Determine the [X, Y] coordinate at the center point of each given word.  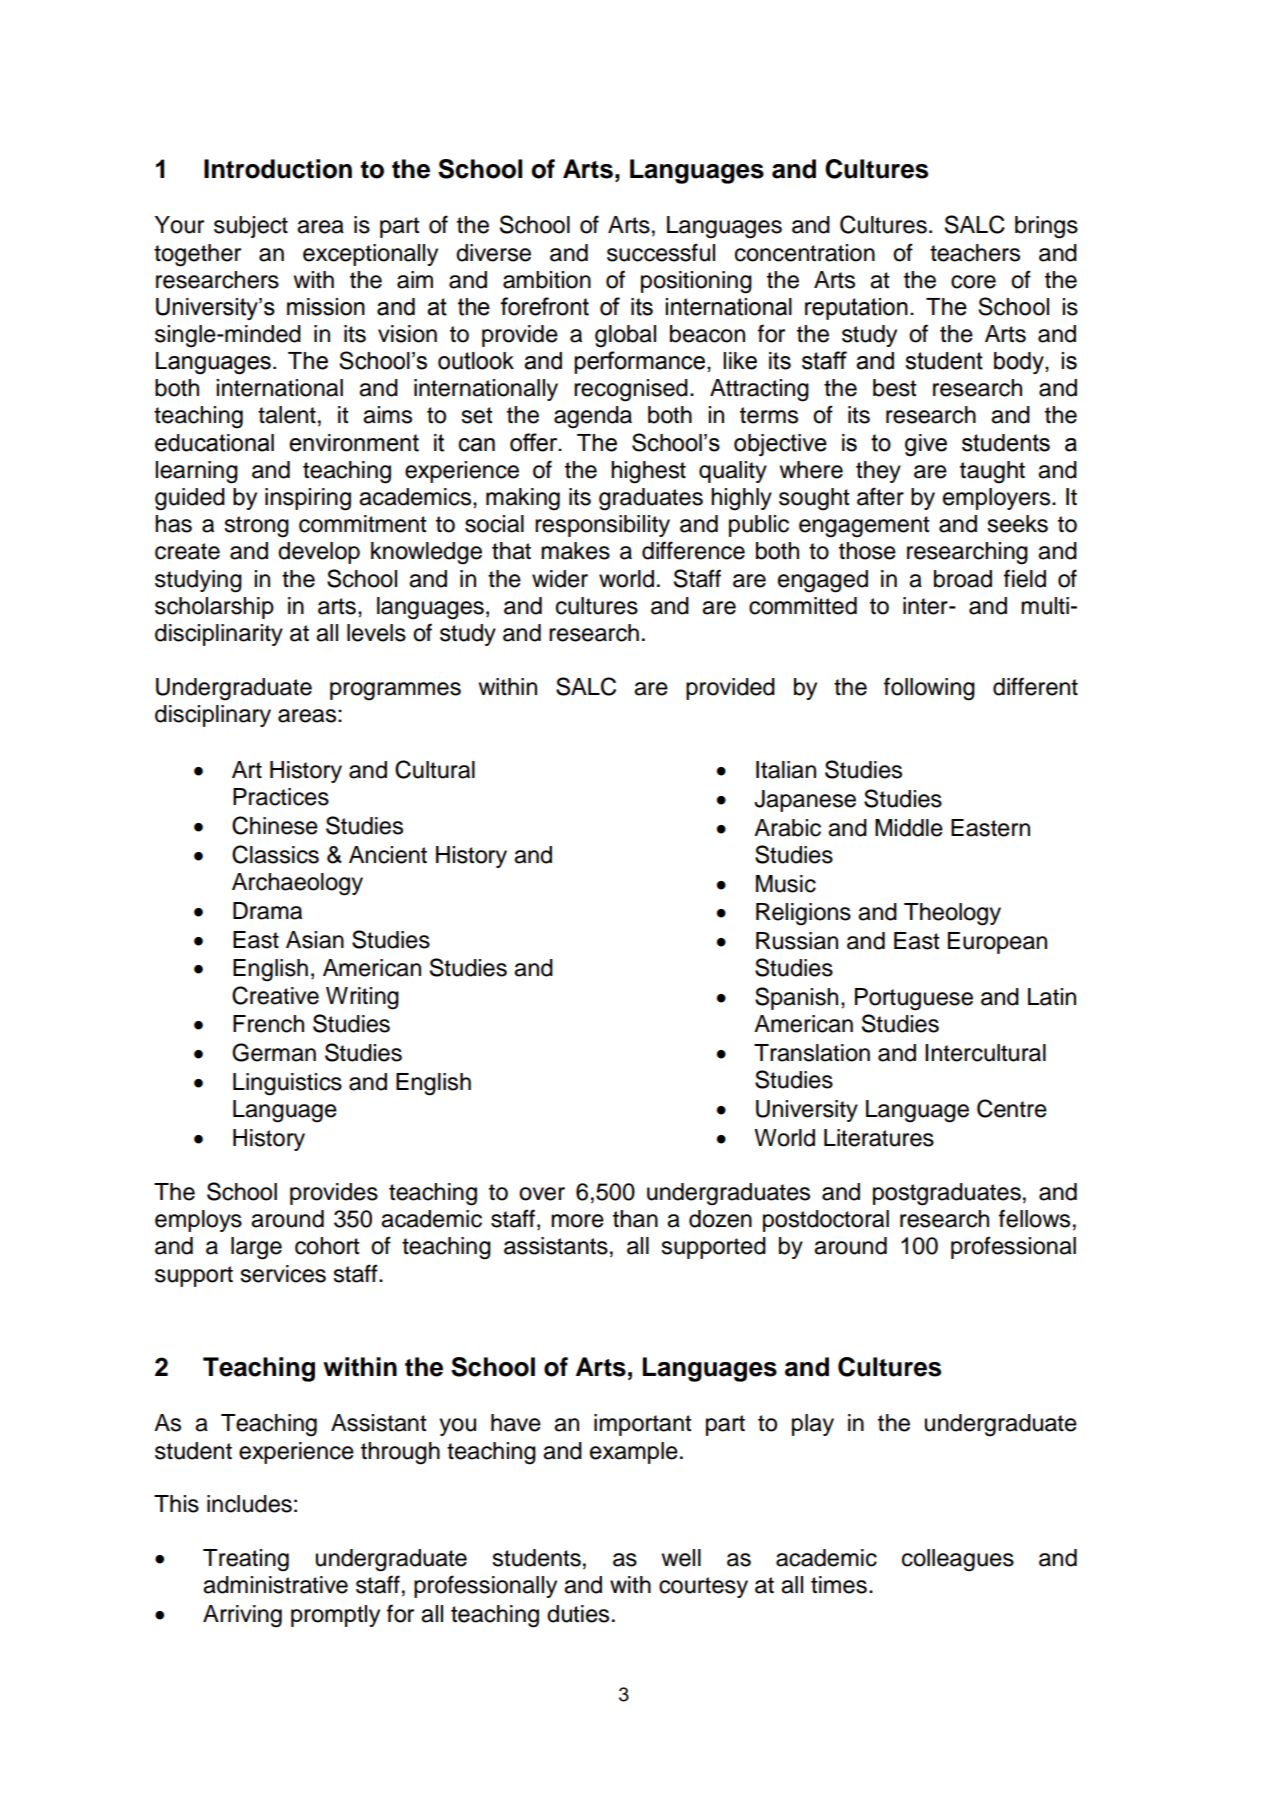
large [256, 1248]
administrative [275, 1585]
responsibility [602, 526]
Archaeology [297, 884]
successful [661, 252]
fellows [1034, 1218]
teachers [975, 253]
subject [251, 227]
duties [578, 1614]
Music [786, 884]
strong [256, 527]
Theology [952, 914]
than [635, 1219]
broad [963, 579]
